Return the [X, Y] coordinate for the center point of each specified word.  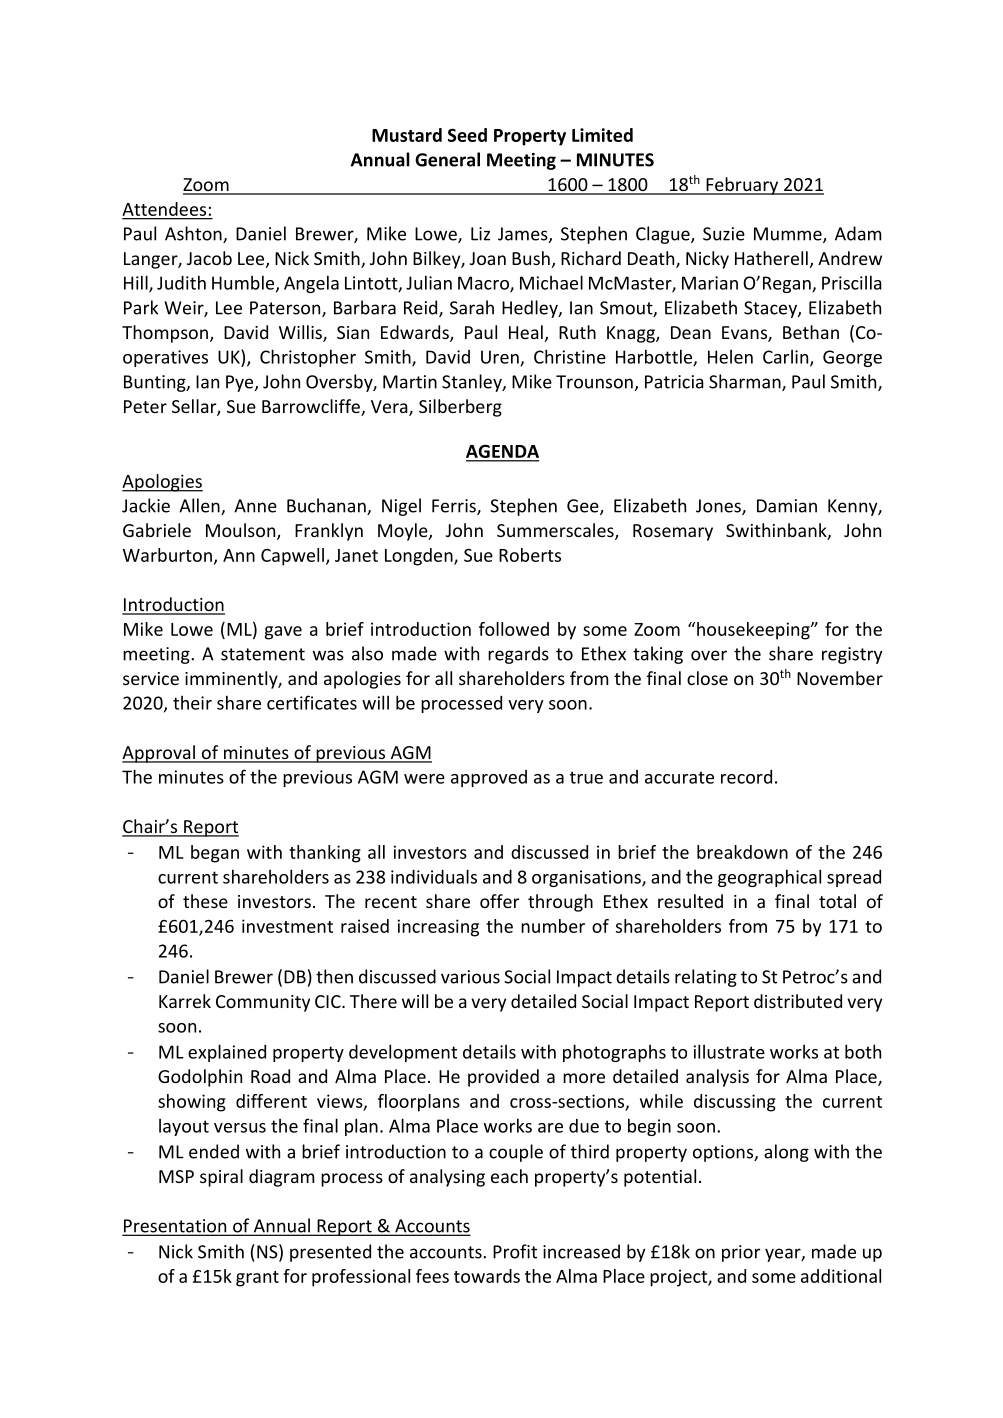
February [742, 186]
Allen [200, 506]
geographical [769, 878]
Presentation [175, 1227]
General [447, 159]
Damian [787, 506]
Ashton [194, 234]
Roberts [530, 555]
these [205, 901]
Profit [515, 1251]
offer [499, 901]
